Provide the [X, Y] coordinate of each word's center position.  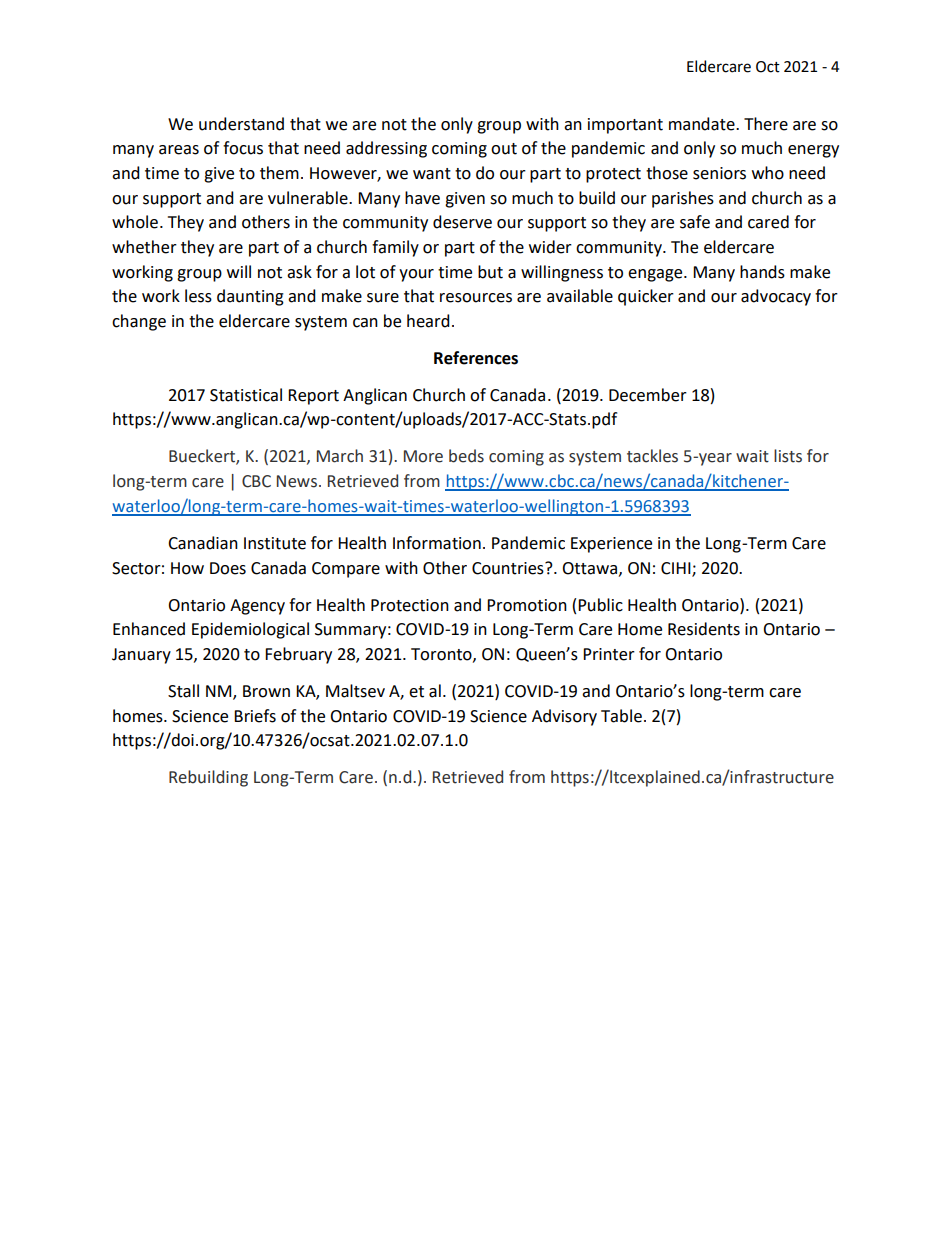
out [504, 149]
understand [241, 124]
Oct [768, 67]
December [648, 395]
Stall [183, 691]
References [476, 358]
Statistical [246, 395]
